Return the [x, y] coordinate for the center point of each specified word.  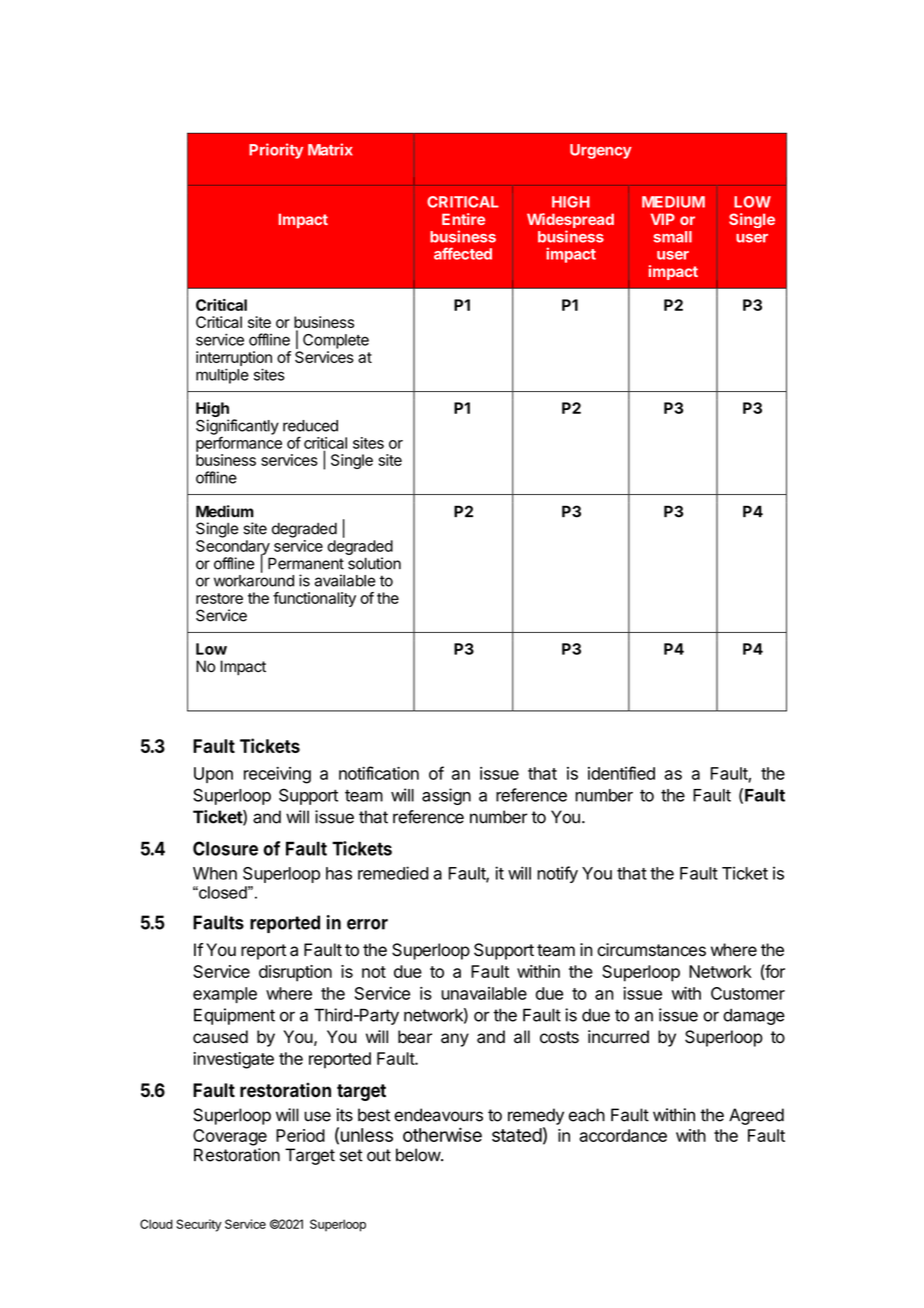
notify [557, 874]
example [225, 995]
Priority [276, 151]
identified [621, 773]
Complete [336, 341]
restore [219, 598]
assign [446, 796]
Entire [463, 219]
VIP [663, 219]
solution [374, 563]
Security [199, 1225]
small [672, 237]
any [455, 1040]
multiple [222, 376]
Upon [213, 775]
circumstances [651, 950]
